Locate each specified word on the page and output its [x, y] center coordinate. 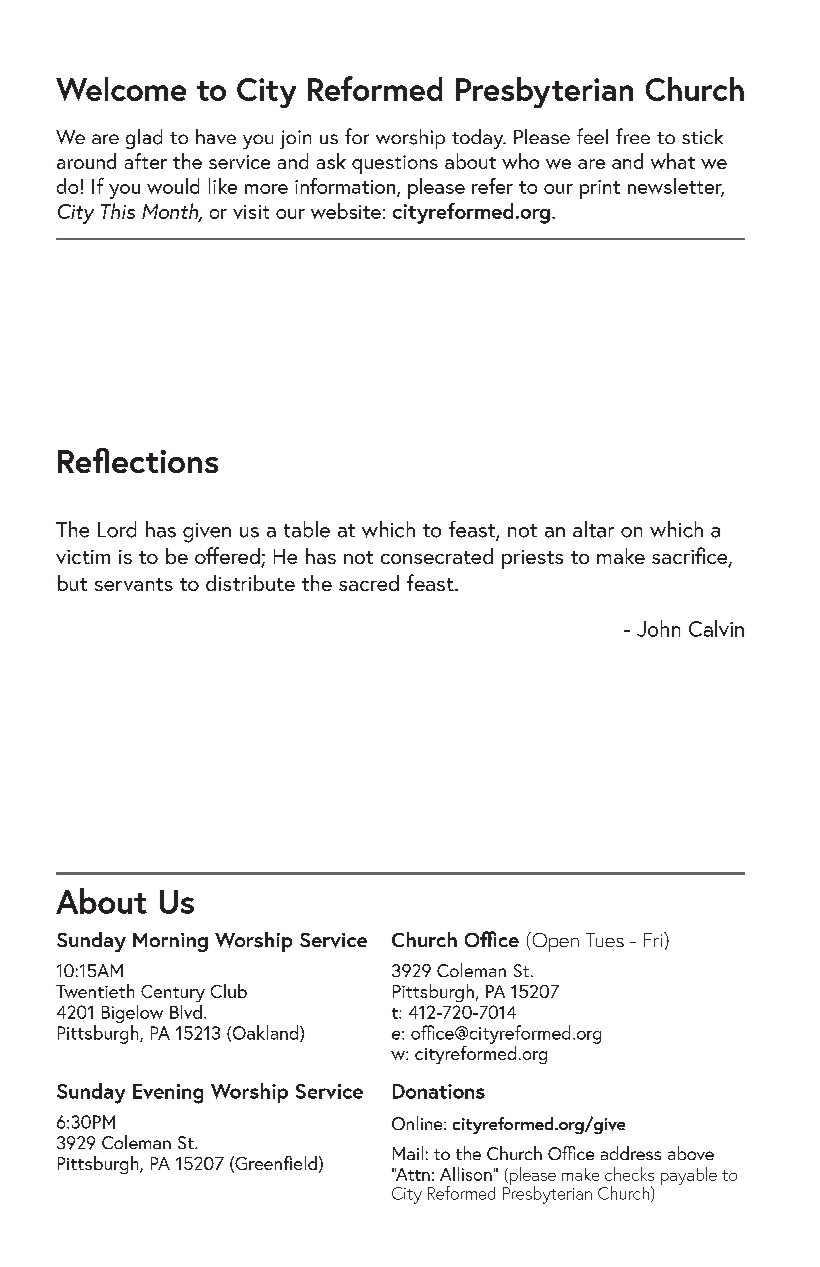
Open [554, 942]
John [658, 628]
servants [134, 584]
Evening [168, 1094]
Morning [170, 942]
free [633, 136]
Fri [654, 939]
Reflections [138, 460]
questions [395, 164]
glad [144, 139]
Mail [408, 1153]
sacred [369, 583]
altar [593, 529]
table [307, 529]
